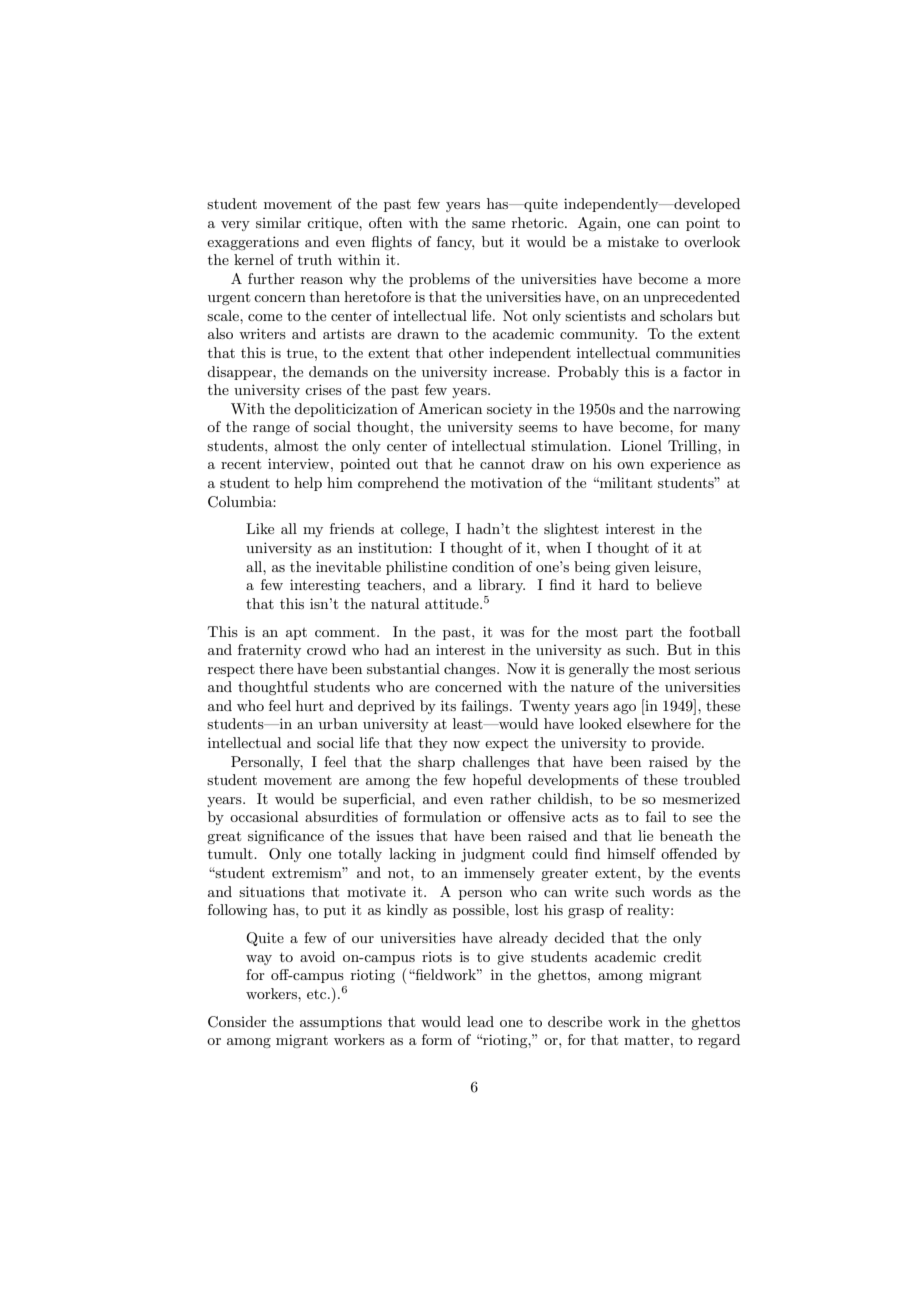 The width and height of the screenshot is (924, 1308). I want to click on apt, so click(296, 634).
